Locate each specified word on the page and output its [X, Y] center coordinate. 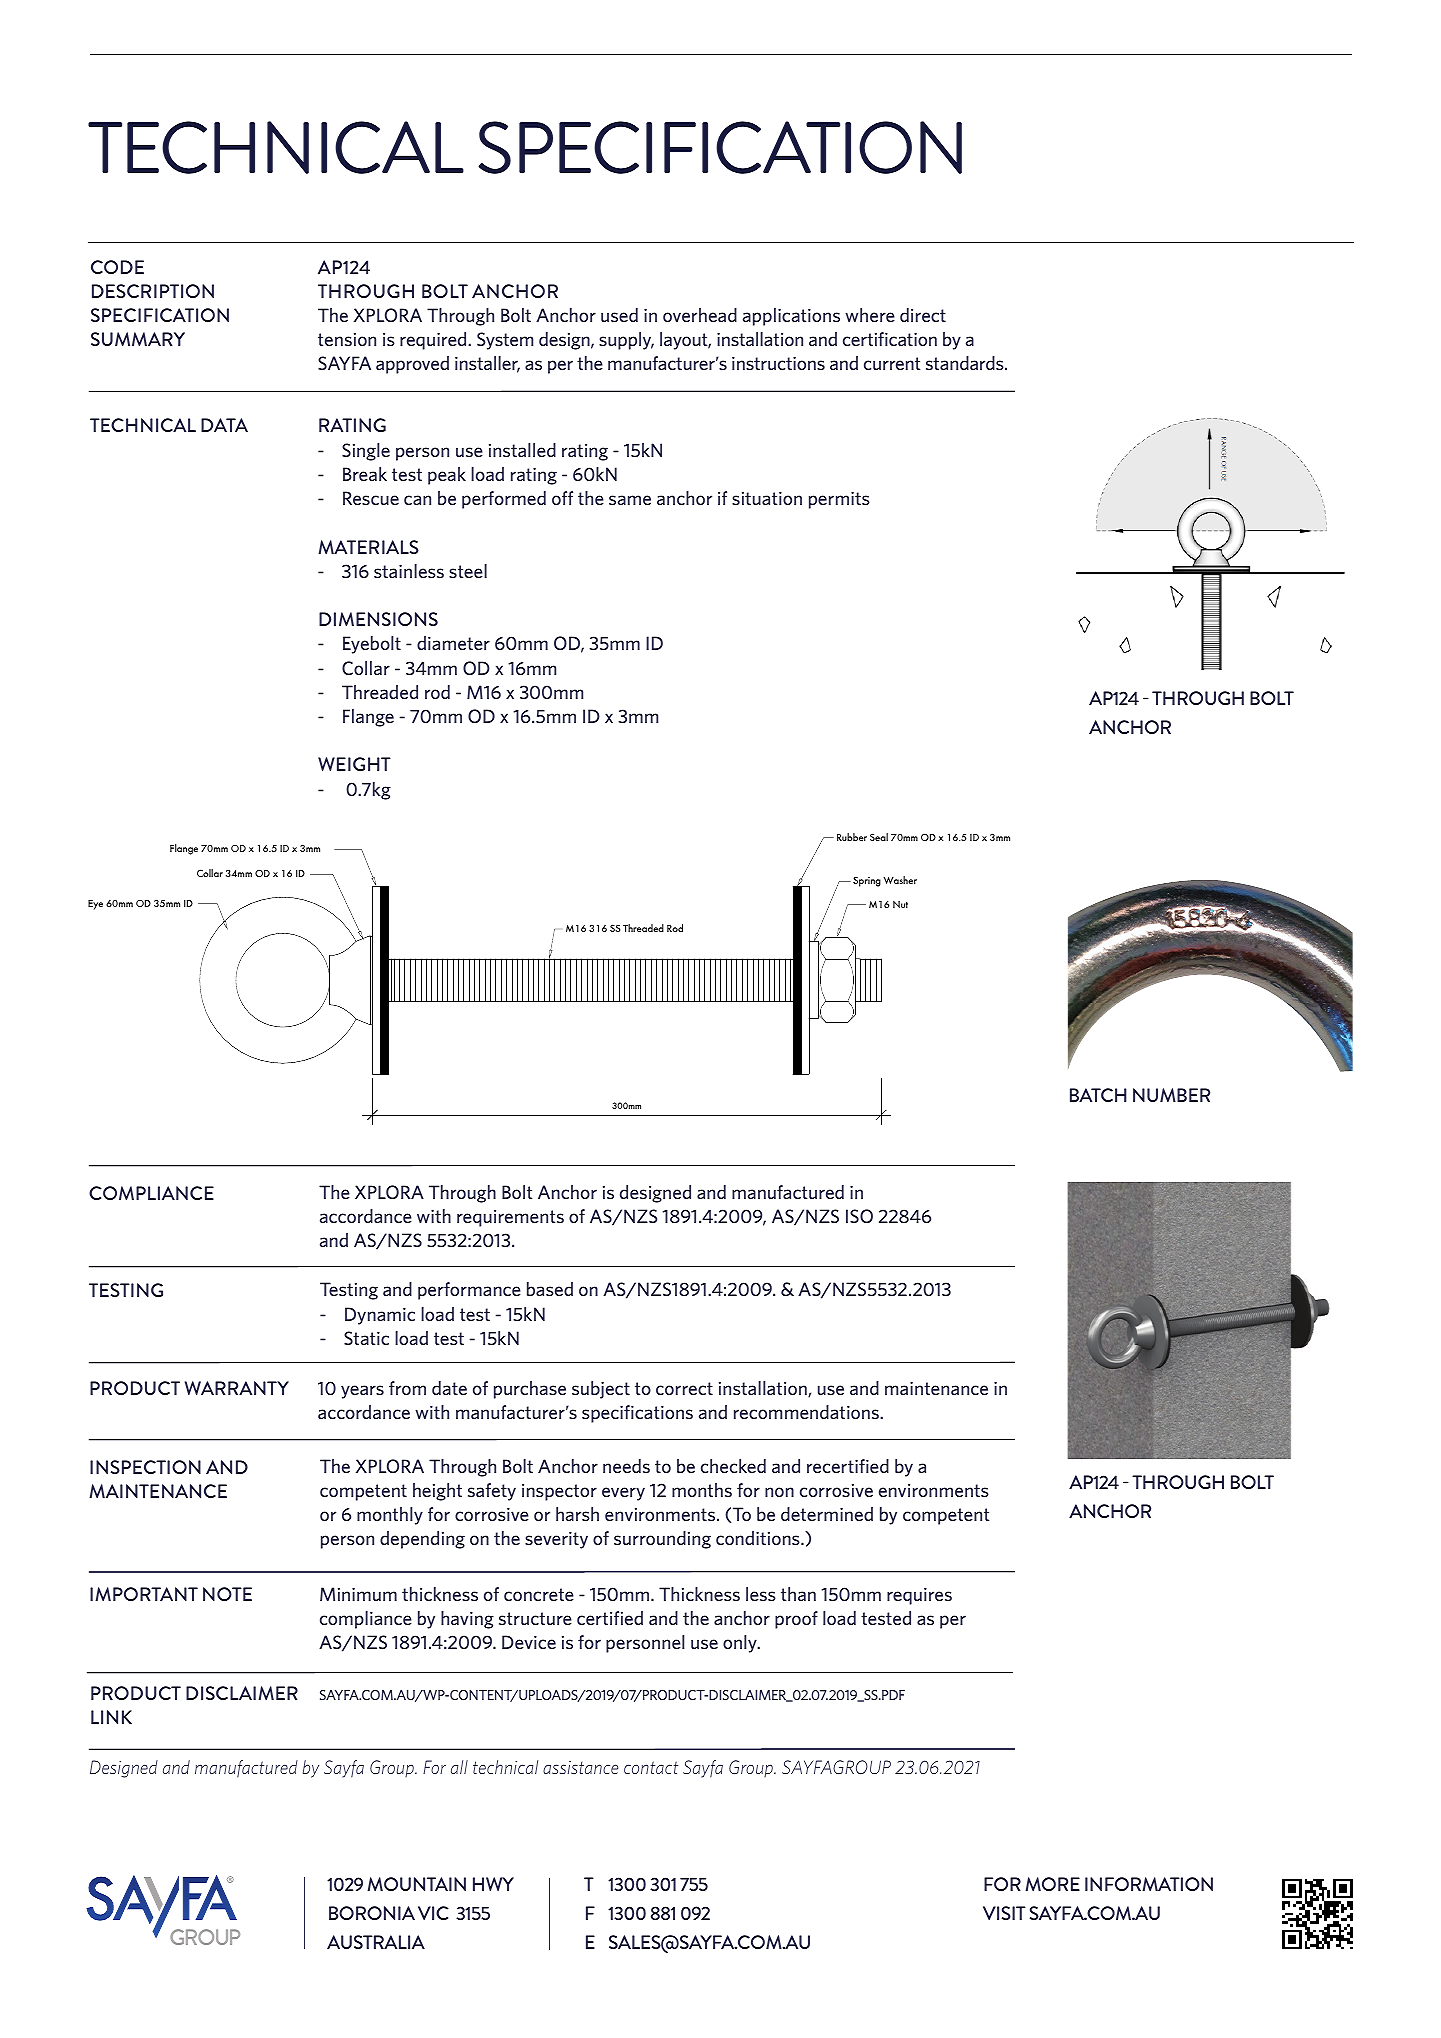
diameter [453, 643]
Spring [867, 881]
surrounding [662, 1540]
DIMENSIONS [378, 619]
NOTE [227, 1594]
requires [919, 1596]
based [550, 1289]
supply [626, 341]
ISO [859, 1216]
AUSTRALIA [376, 1942]
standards [966, 363]
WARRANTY [237, 1388]
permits [839, 500]
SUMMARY [138, 339]
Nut [900, 904]
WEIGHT [354, 764]
